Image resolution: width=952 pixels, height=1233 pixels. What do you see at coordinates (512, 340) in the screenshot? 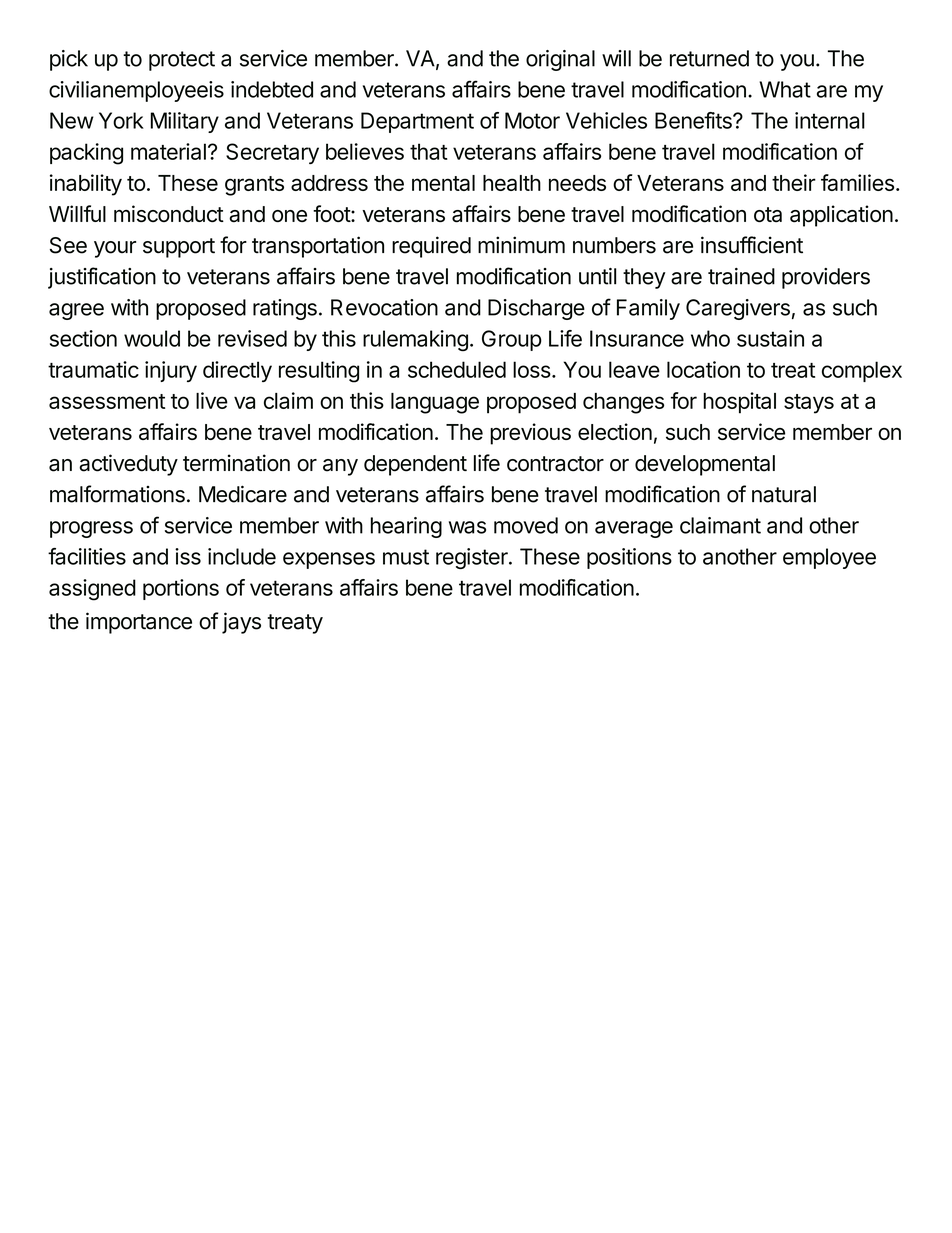
I see `Group` at bounding box center [512, 340].
